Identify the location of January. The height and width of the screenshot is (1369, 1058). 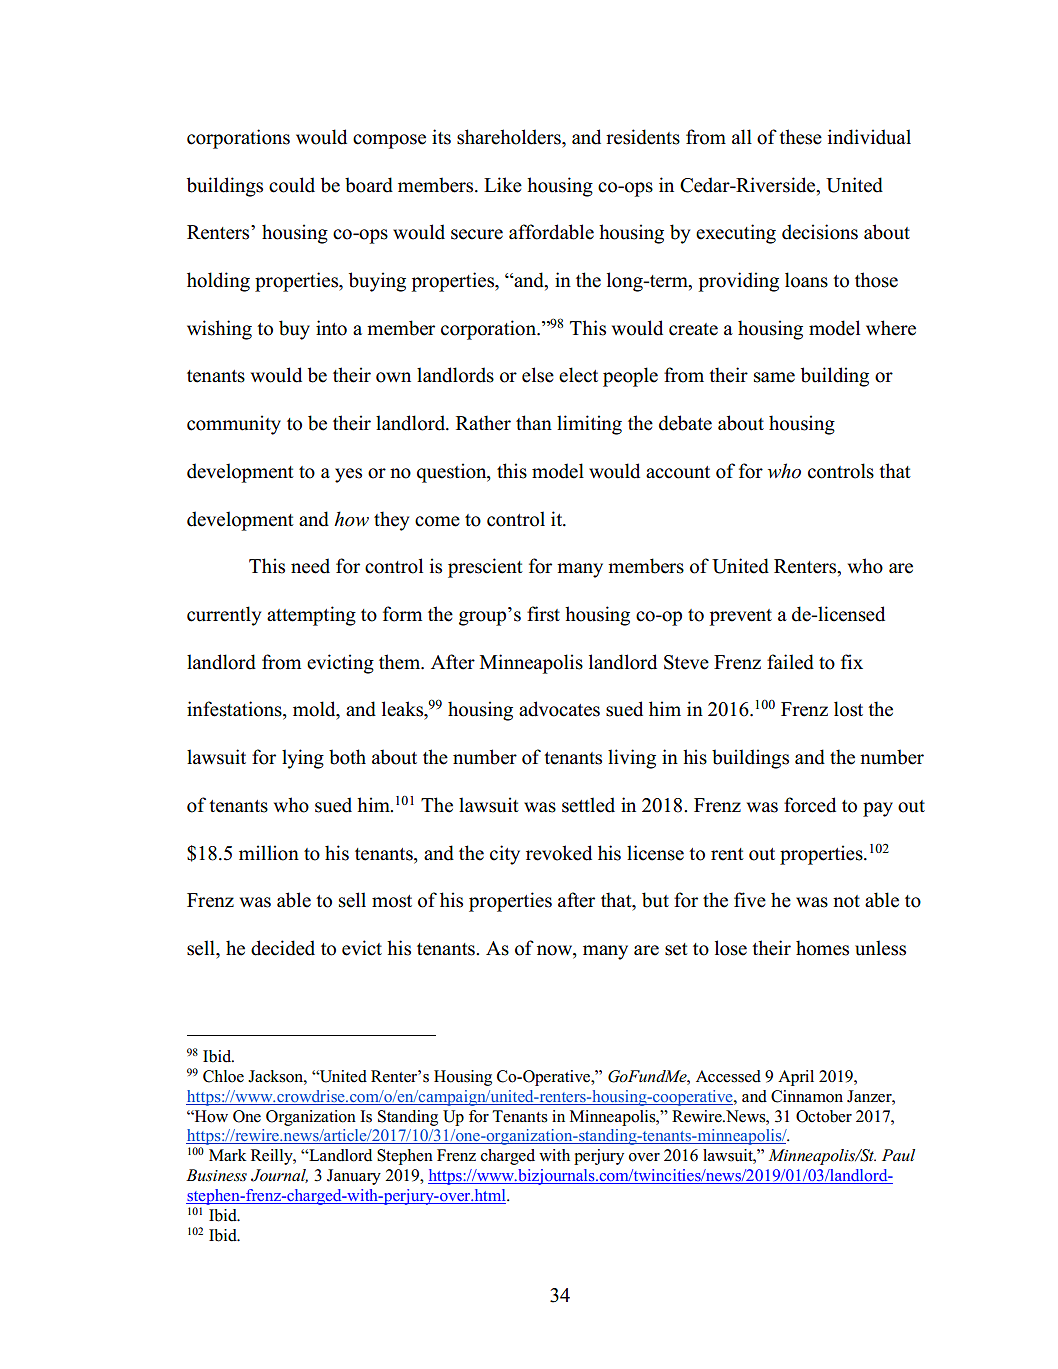
(354, 1177).
